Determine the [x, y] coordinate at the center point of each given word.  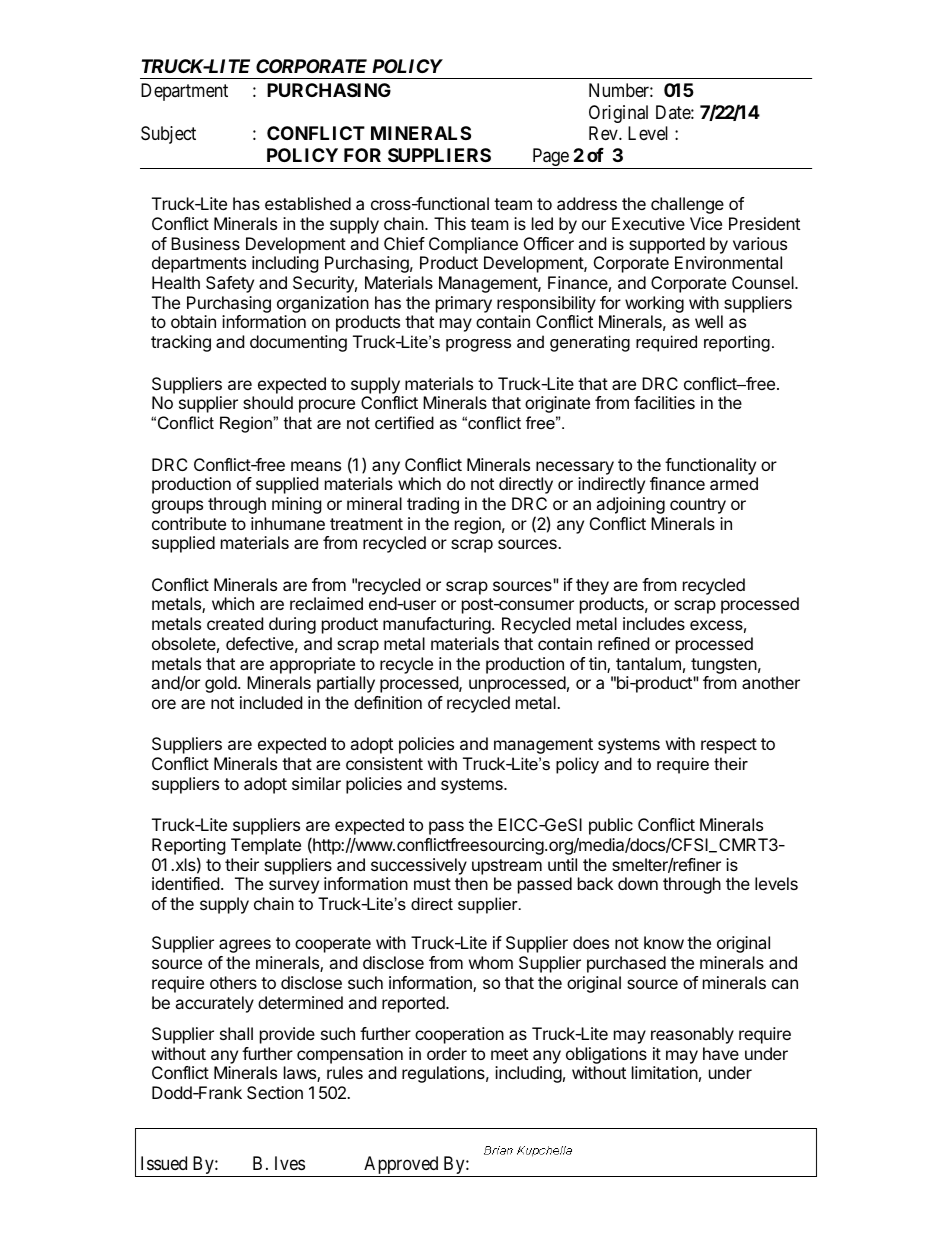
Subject [168, 135]
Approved [401, 1166]
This [450, 223]
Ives [290, 1163]
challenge [687, 205]
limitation [665, 1072]
